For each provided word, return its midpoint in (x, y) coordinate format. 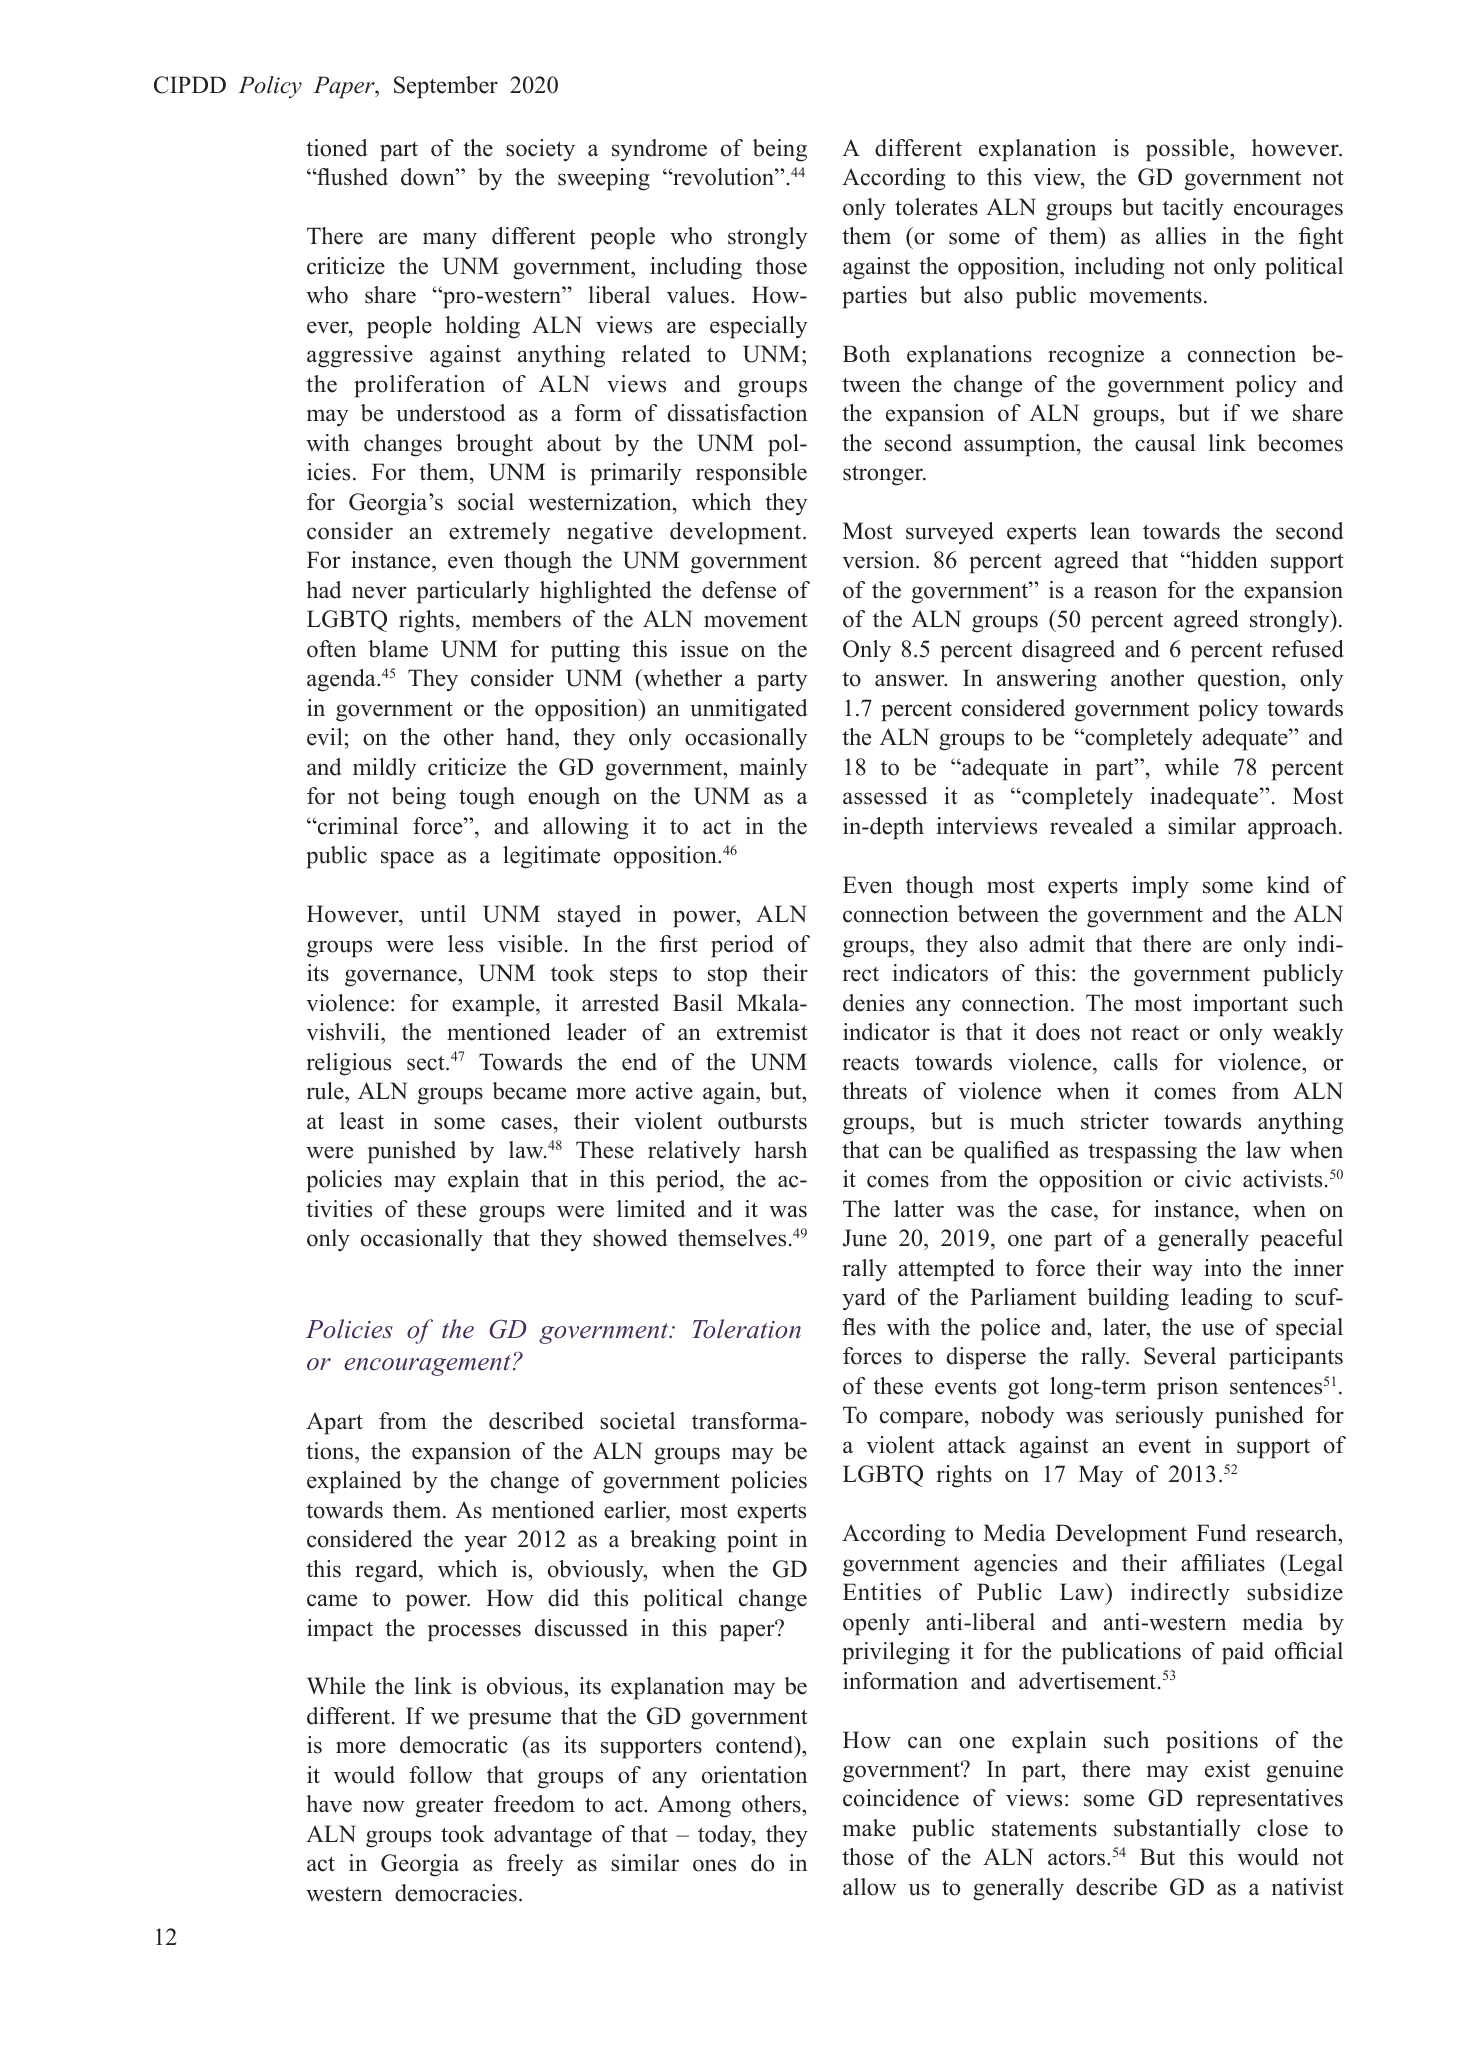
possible (1188, 150)
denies (873, 1003)
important (1240, 1005)
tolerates (936, 207)
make (869, 1828)
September (446, 87)
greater (449, 1808)
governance (402, 978)
